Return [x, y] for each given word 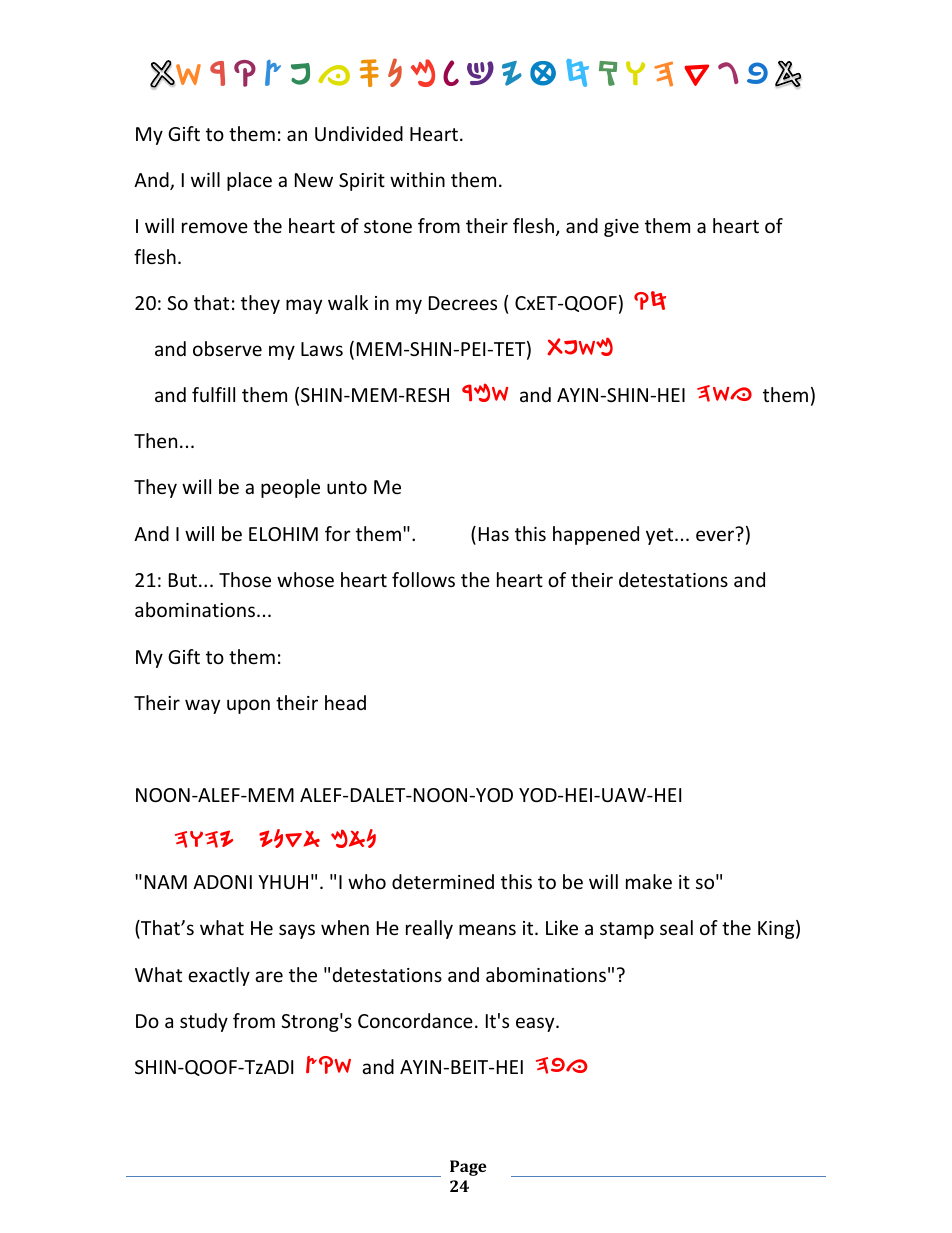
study [204, 1022]
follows [423, 579]
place [249, 181]
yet [661, 536]
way [202, 706]
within [417, 179]
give [621, 228]
